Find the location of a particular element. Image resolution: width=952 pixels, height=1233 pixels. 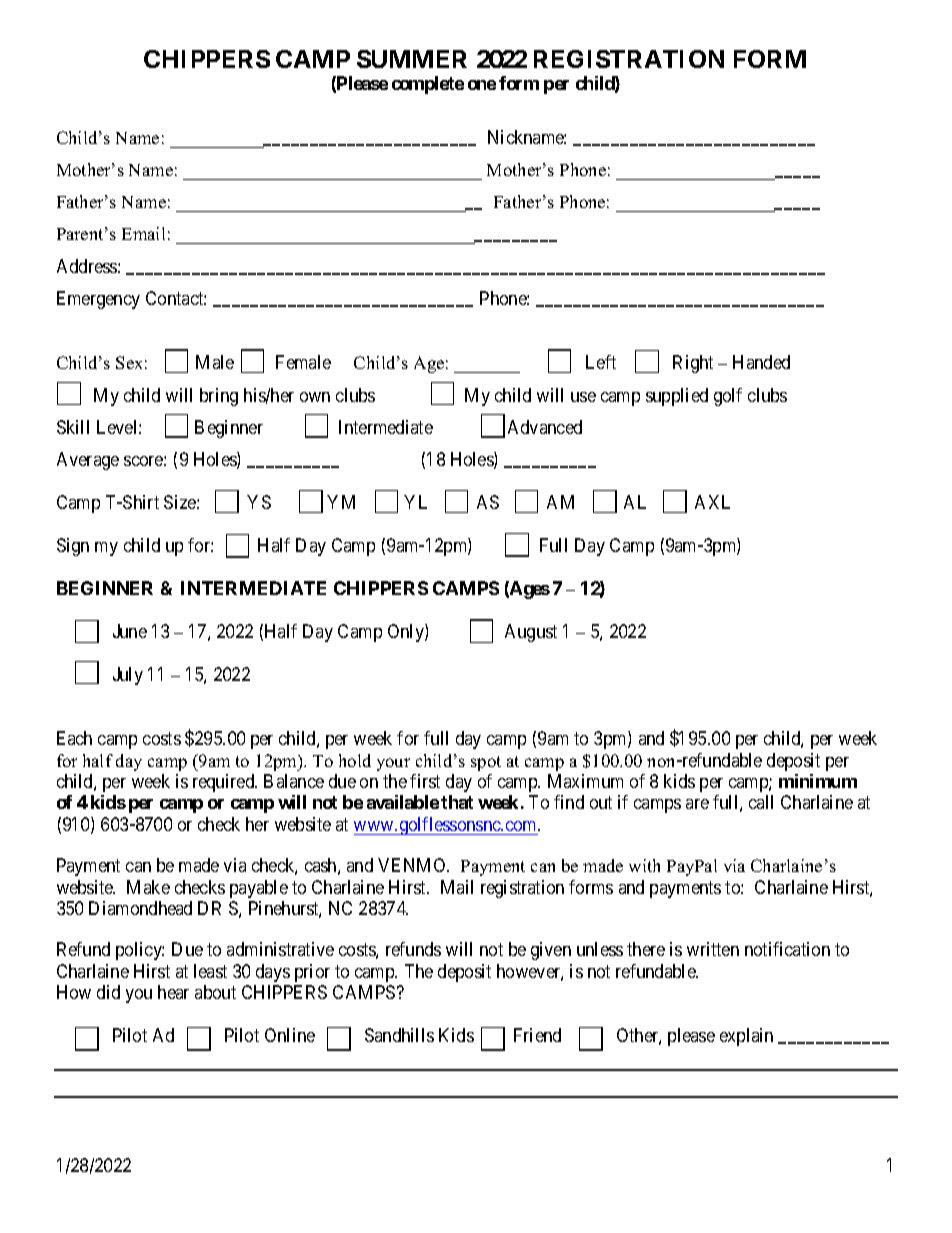

minimum is located at coordinates (818, 781).
